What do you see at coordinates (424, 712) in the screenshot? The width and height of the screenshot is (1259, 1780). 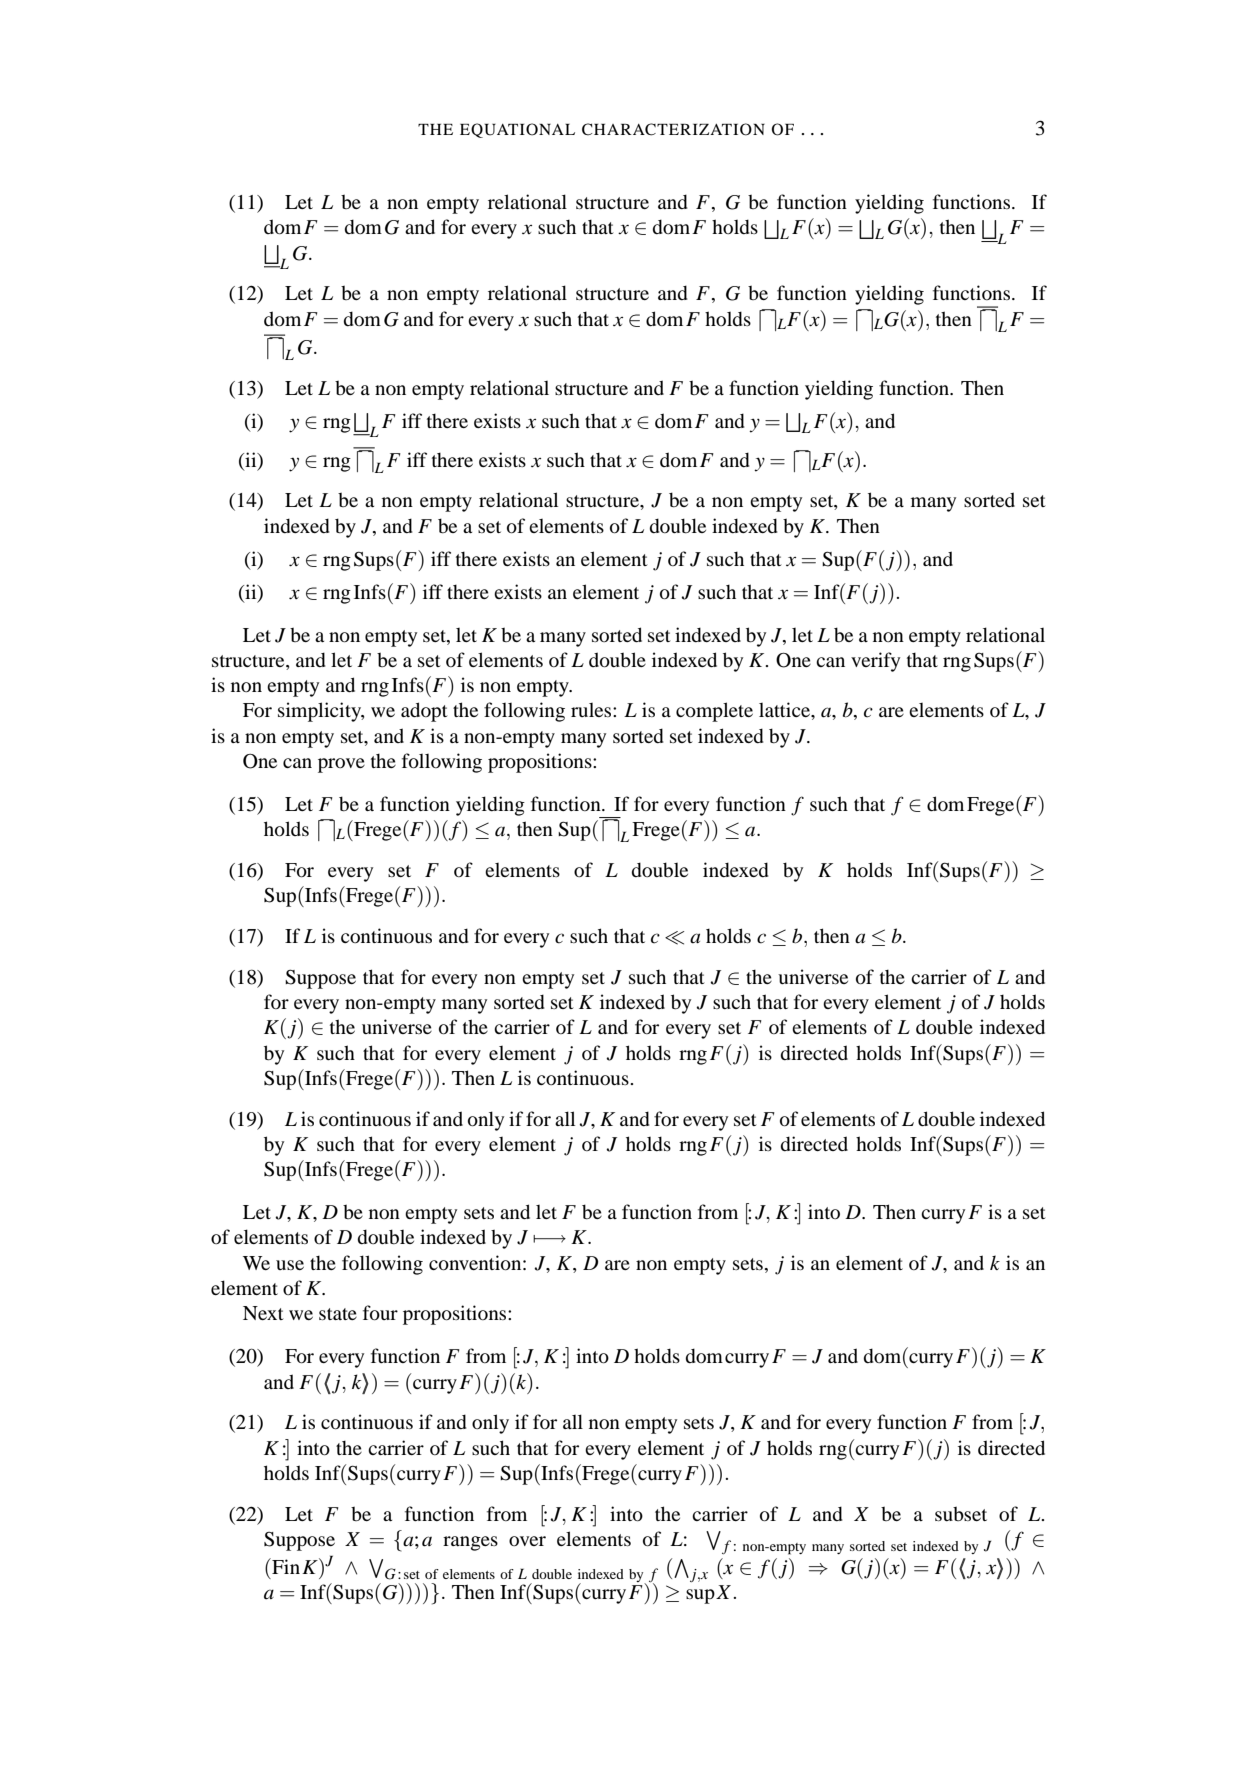 I see `adopt` at bounding box center [424, 712].
